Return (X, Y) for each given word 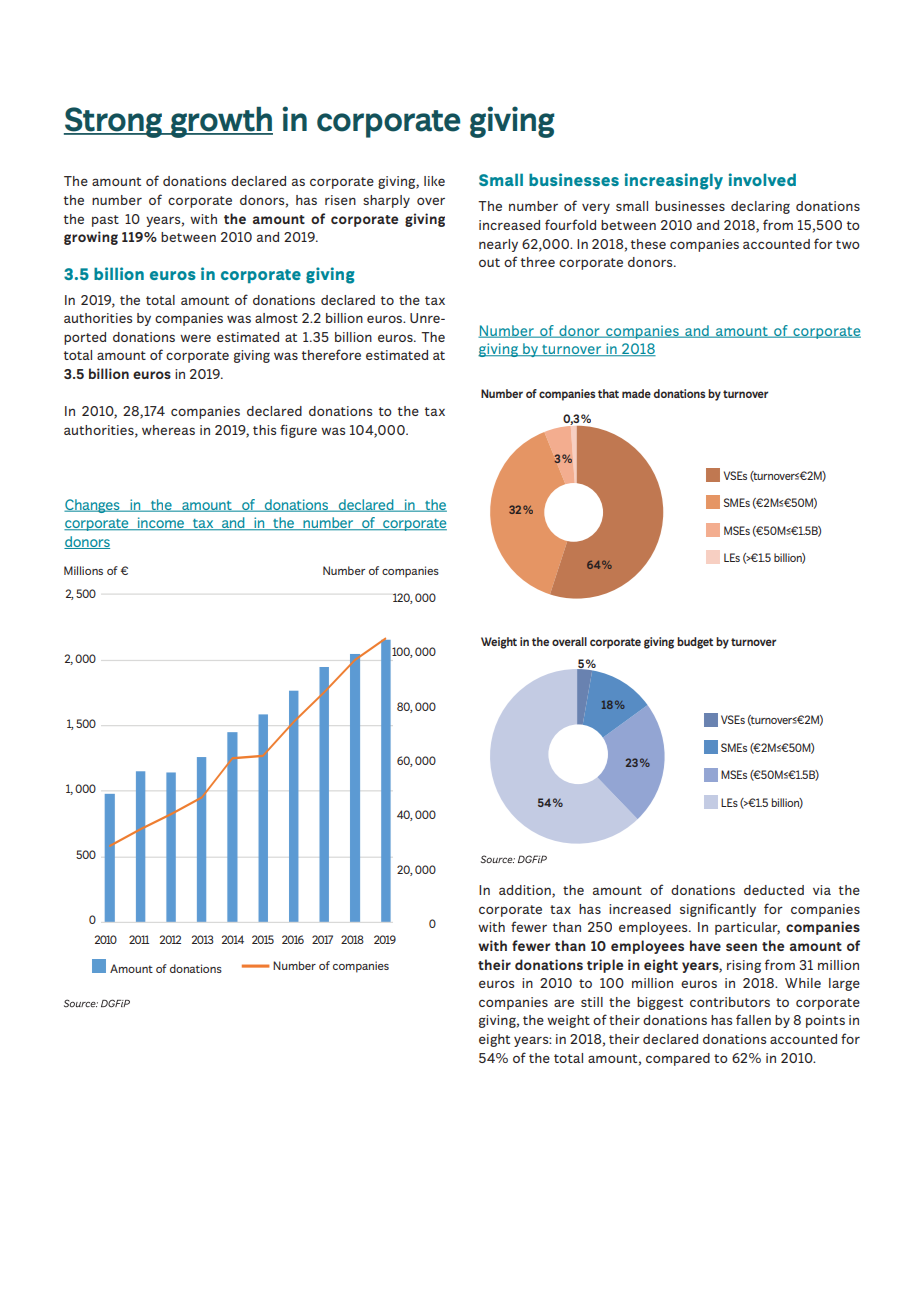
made (636, 393)
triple (605, 966)
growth (221, 122)
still (592, 1002)
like (434, 181)
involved (762, 179)
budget (695, 643)
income (160, 523)
